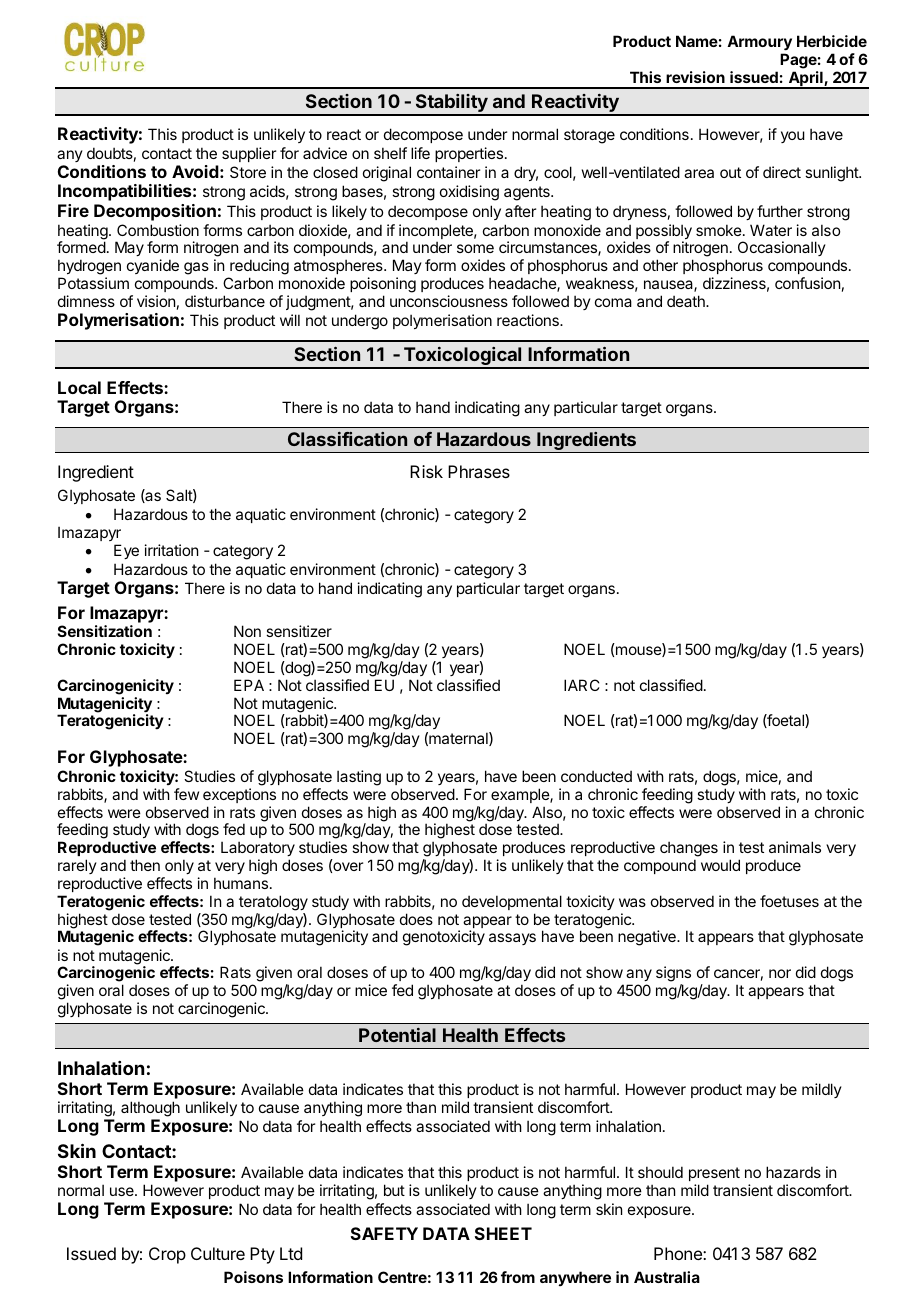 This screenshot has height=1308, width=924. What do you see at coordinates (249, 154) in the screenshot?
I see `supplier` at bounding box center [249, 154].
